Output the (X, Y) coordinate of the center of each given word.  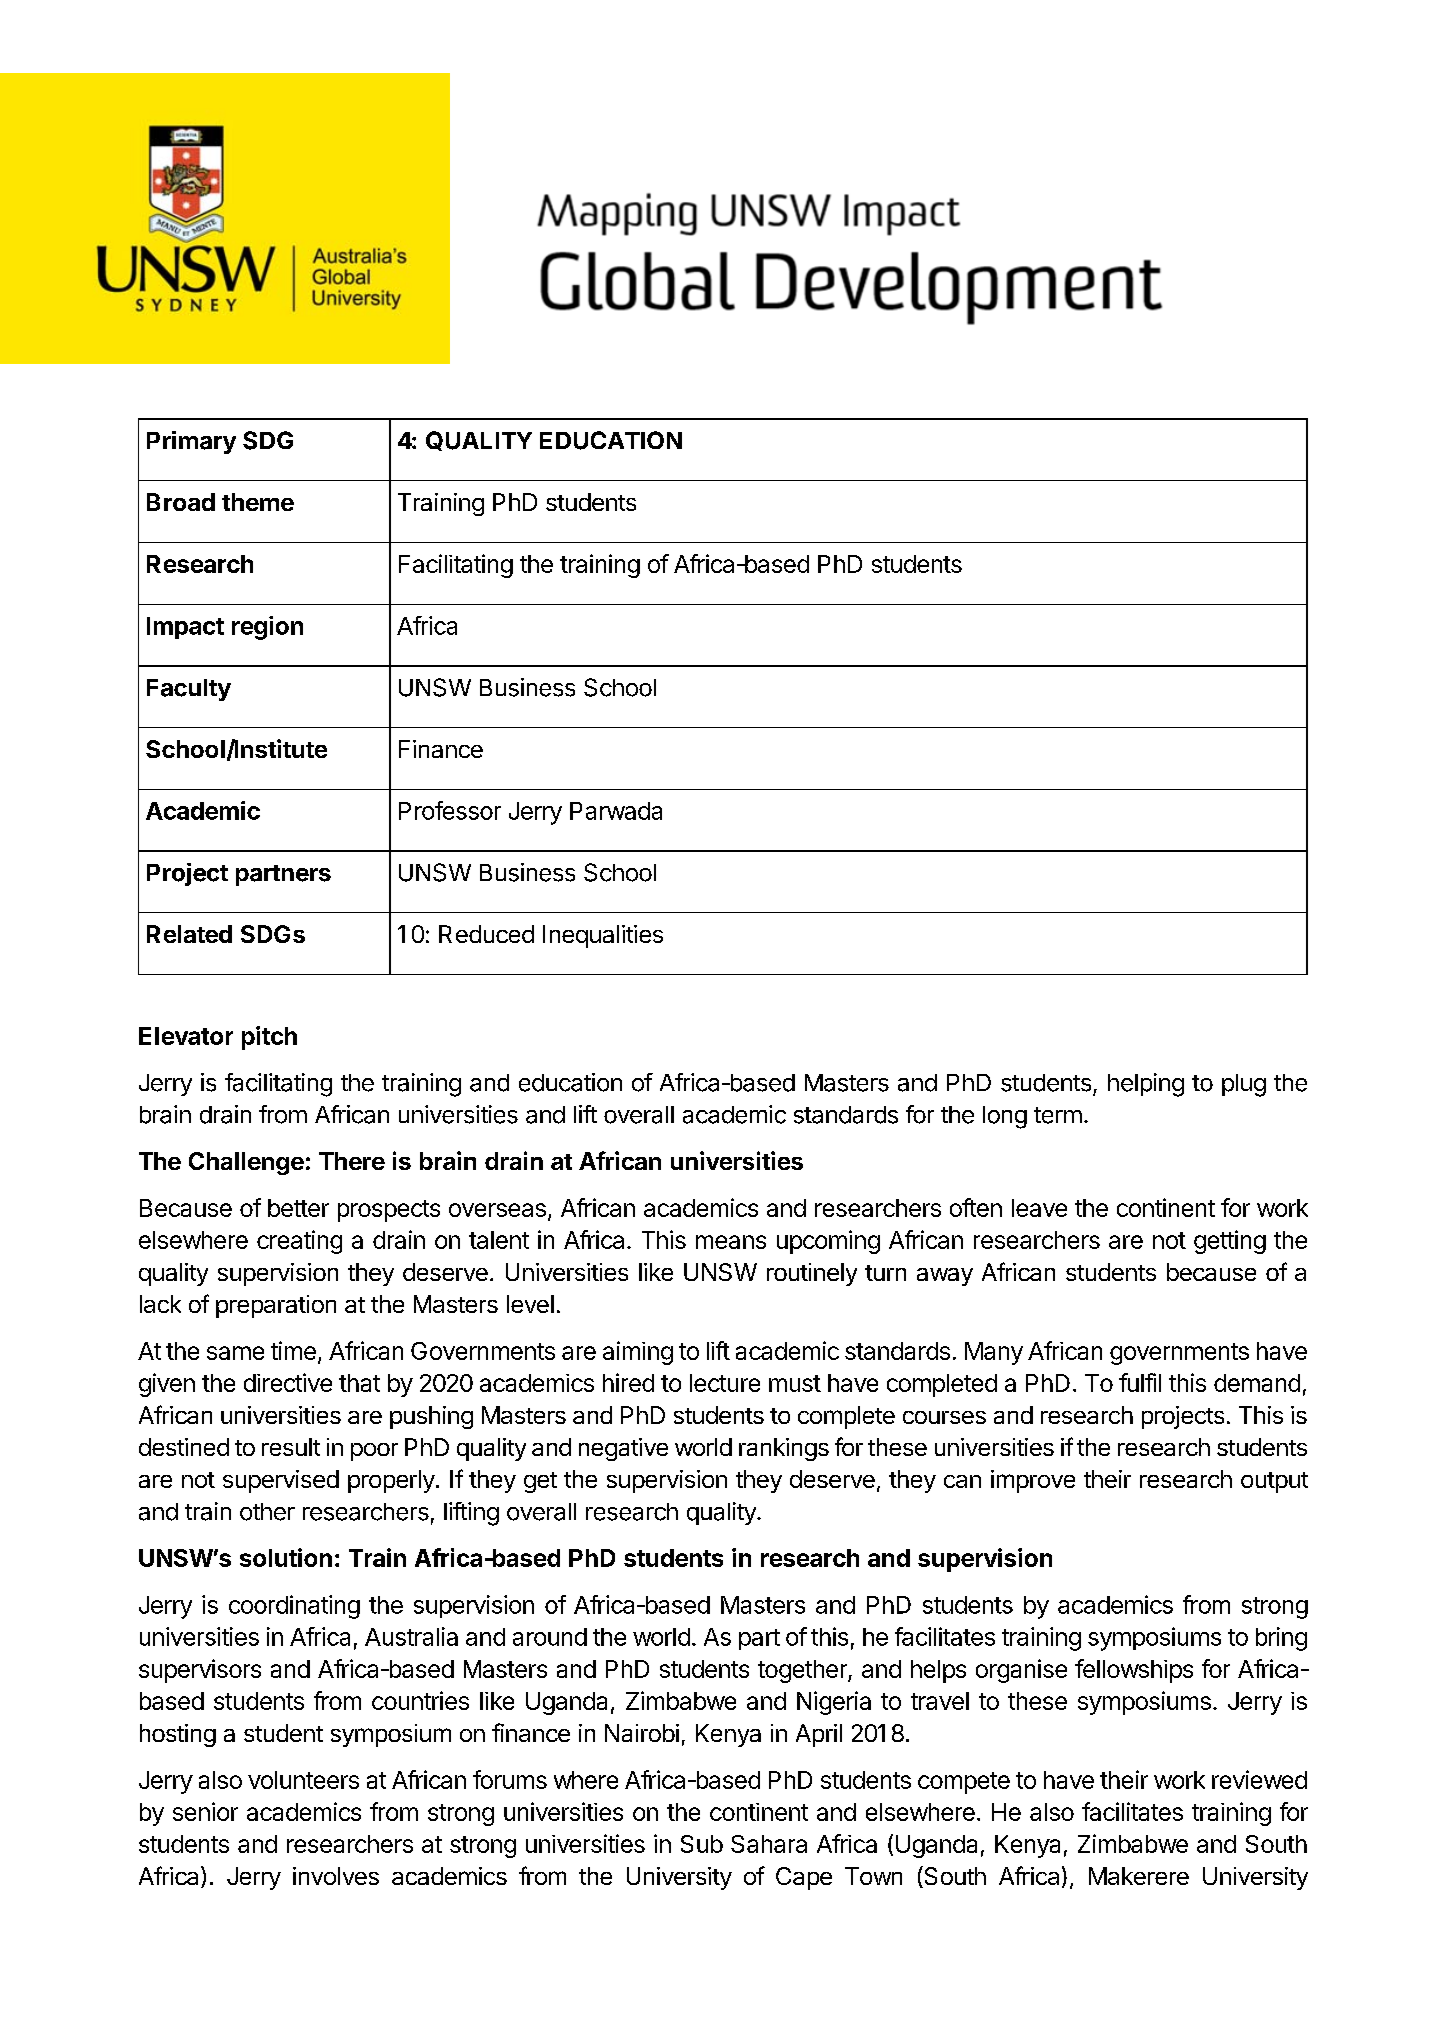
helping (1146, 1085)
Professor (450, 810)
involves (336, 1876)
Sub (702, 1844)
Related (189, 934)
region (267, 628)
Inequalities (603, 936)
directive (288, 1382)
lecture (725, 1383)
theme (258, 502)
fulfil (1140, 1382)
